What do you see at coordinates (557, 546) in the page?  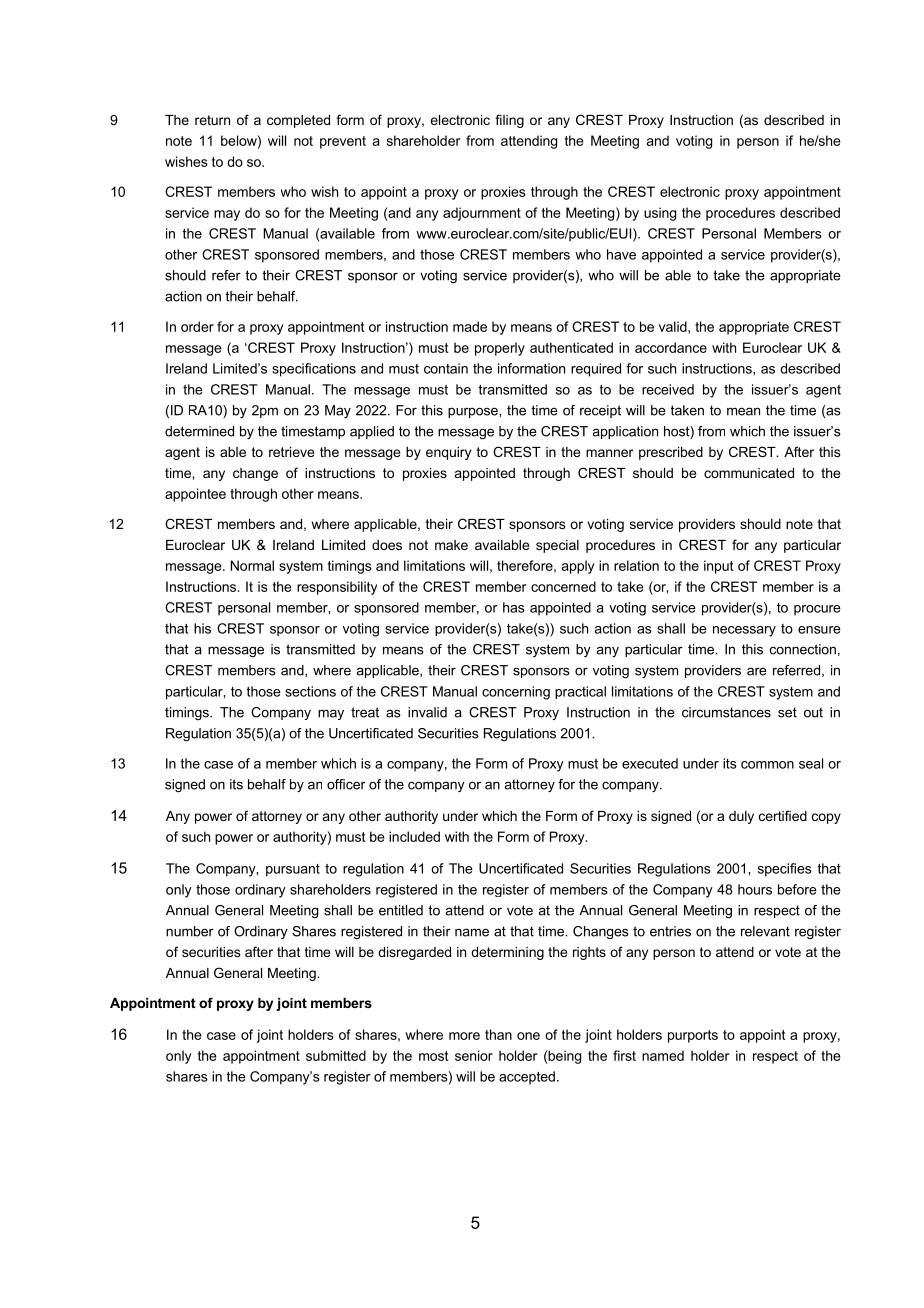 I see `special` at bounding box center [557, 546].
